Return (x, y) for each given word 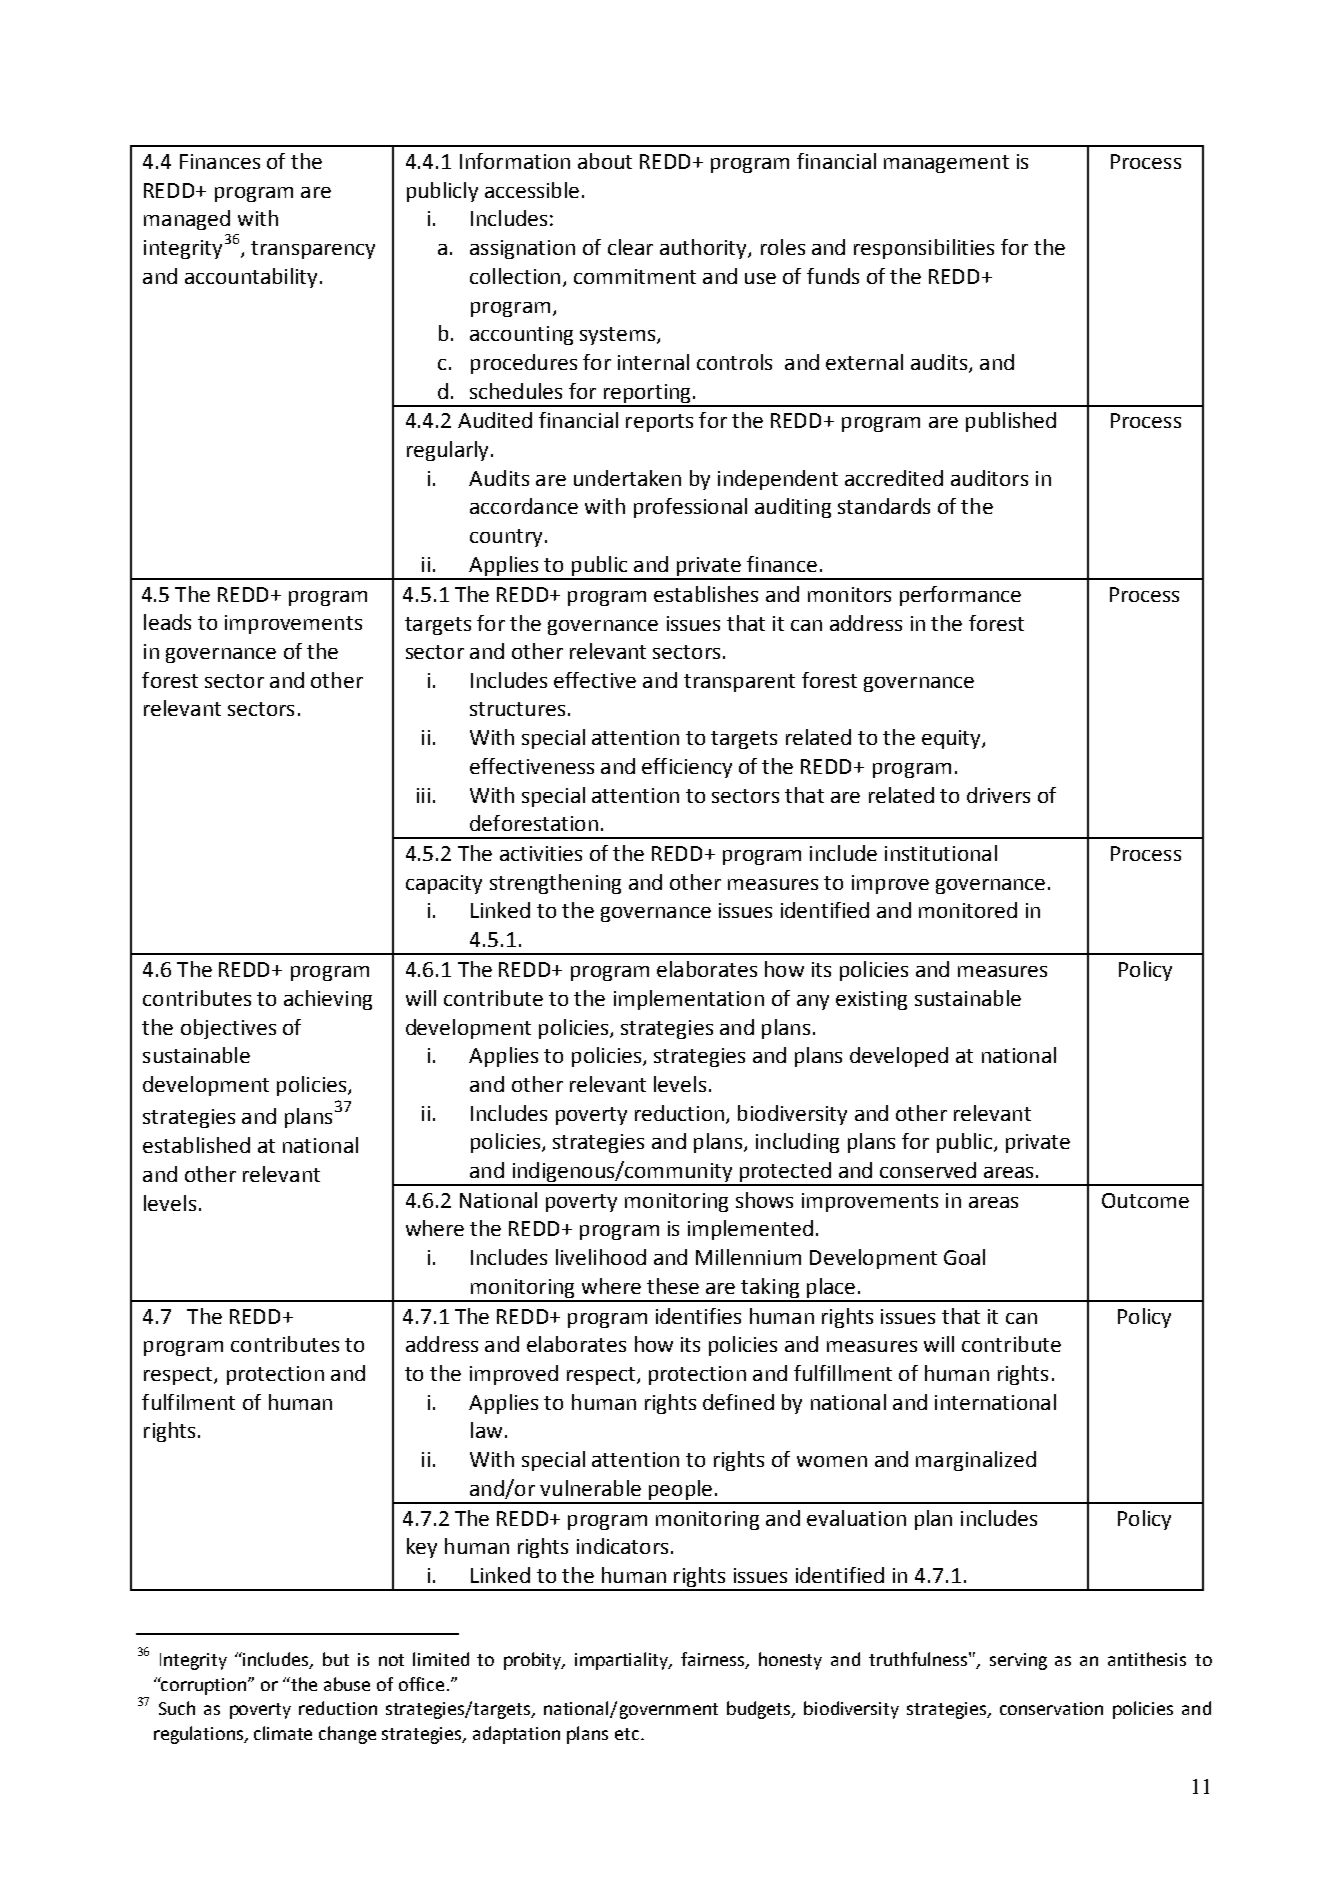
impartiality (623, 1661)
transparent (739, 683)
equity (952, 739)
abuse (347, 1684)
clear (630, 247)
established (196, 1145)
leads (167, 622)
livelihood (601, 1257)
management (946, 164)
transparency (313, 250)
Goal (964, 1257)
